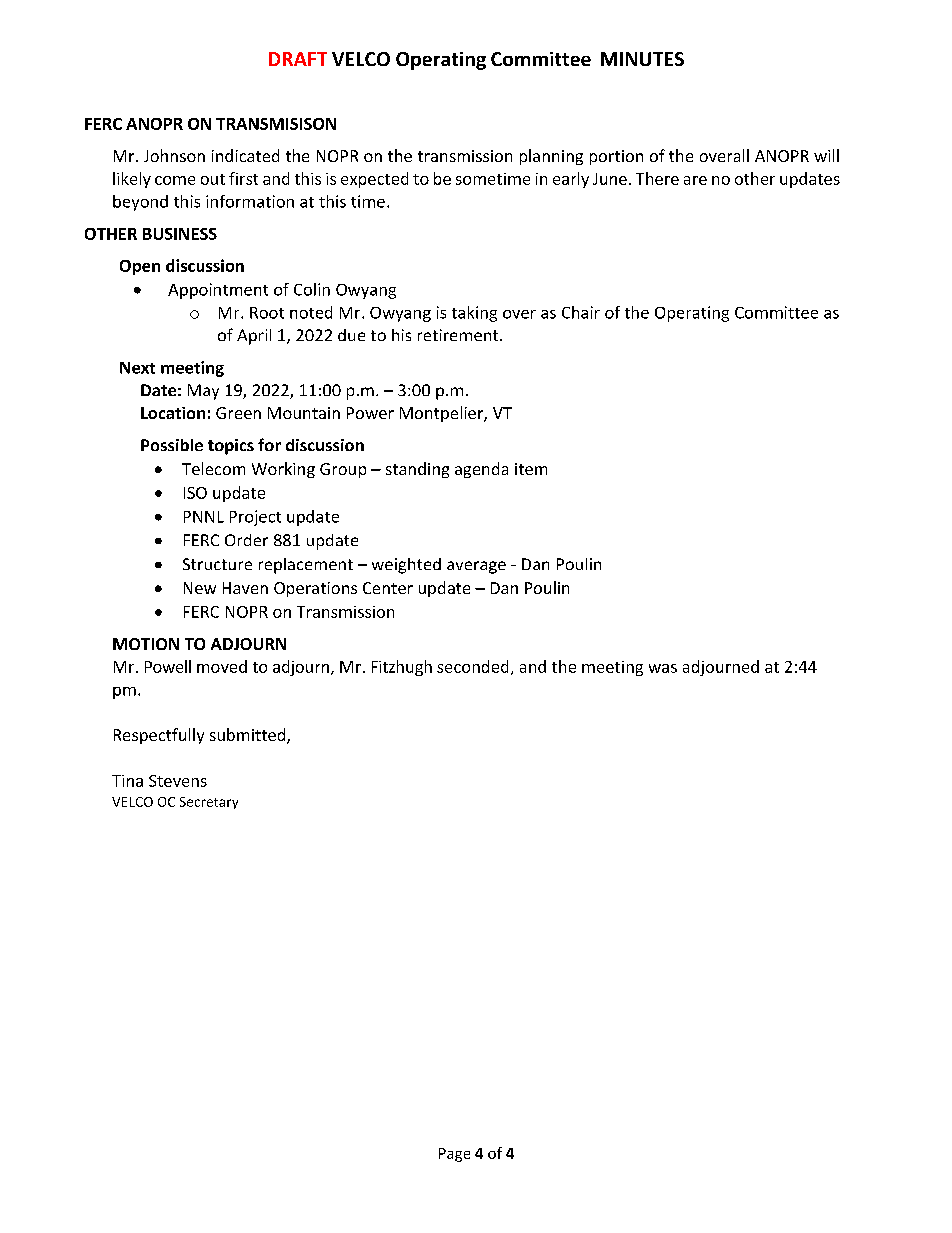  What do you see at coordinates (178, 781) in the screenshot?
I see `Stevens` at bounding box center [178, 781].
